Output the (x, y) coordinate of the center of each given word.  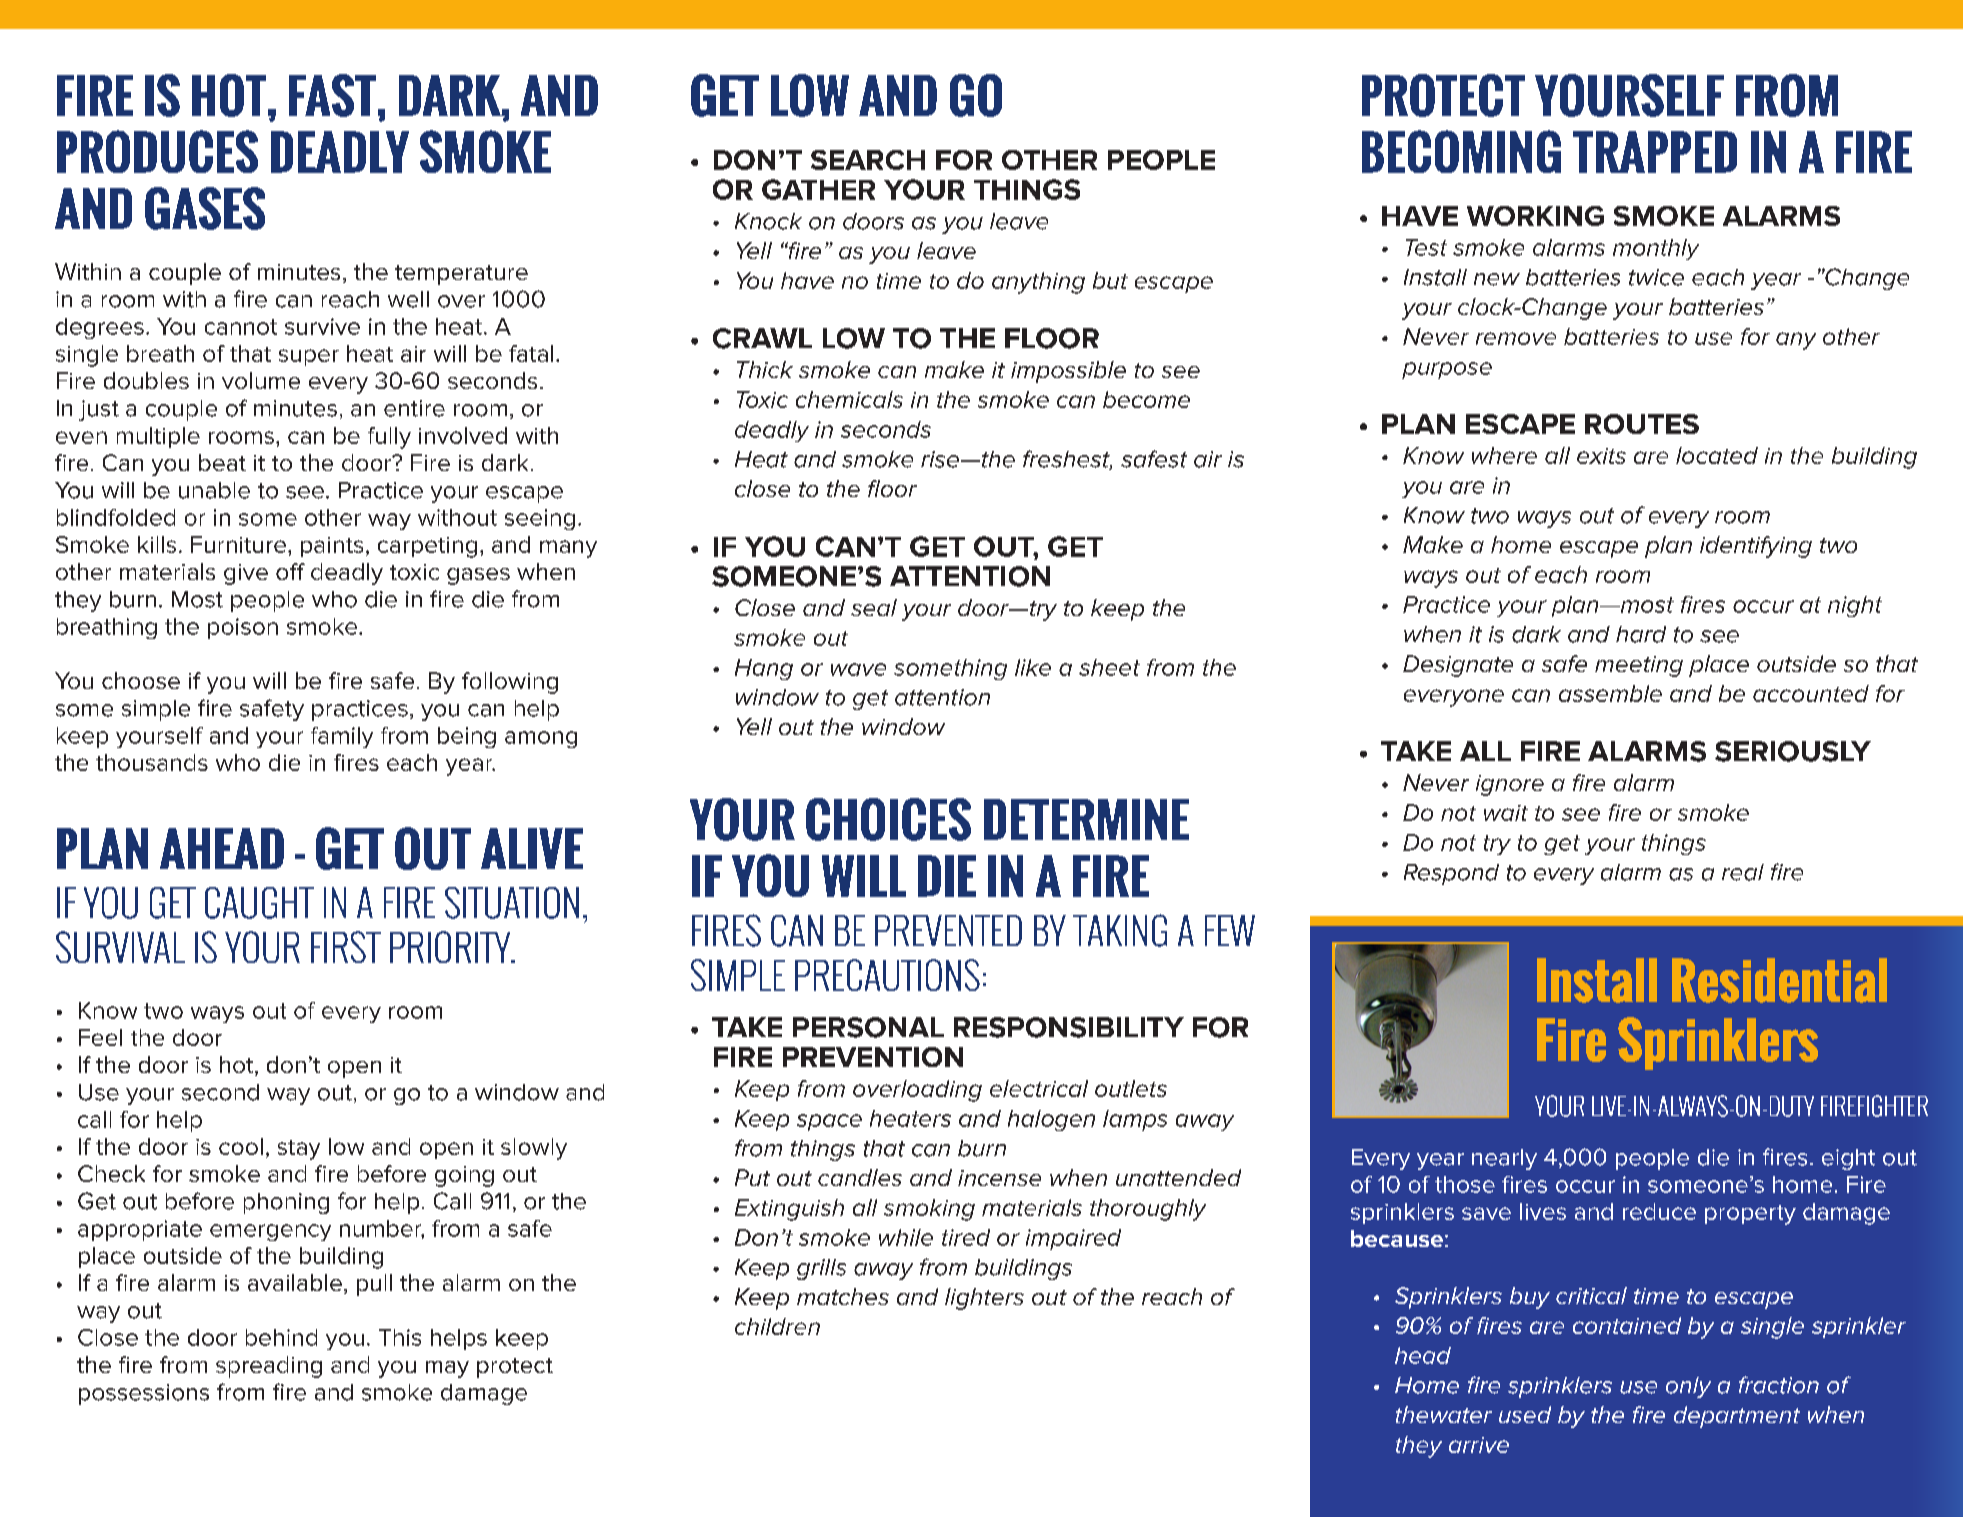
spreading (269, 1367)
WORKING (1535, 216)
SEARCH (868, 160)
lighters (984, 1299)
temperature (461, 275)
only (1688, 1387)
